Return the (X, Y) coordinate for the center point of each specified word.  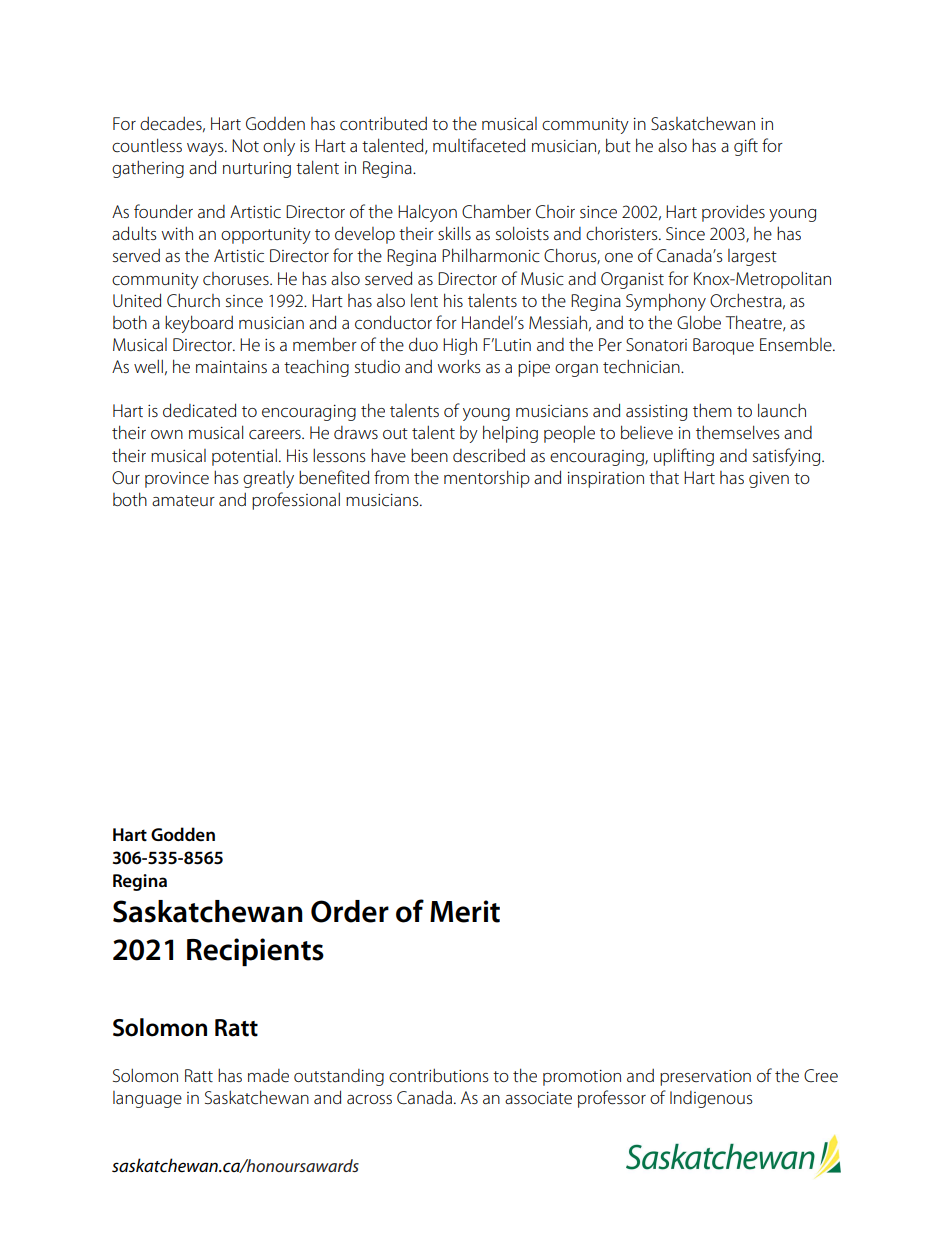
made (268, 1076)
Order (350, 911)
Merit (465, 911)
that (664, 478)
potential (244, 457)
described (489, 455)
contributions (439, 1075)
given (769, 480)
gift (746, 147)
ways (206, 149)
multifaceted (479, 145)
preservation (705, 1078)
